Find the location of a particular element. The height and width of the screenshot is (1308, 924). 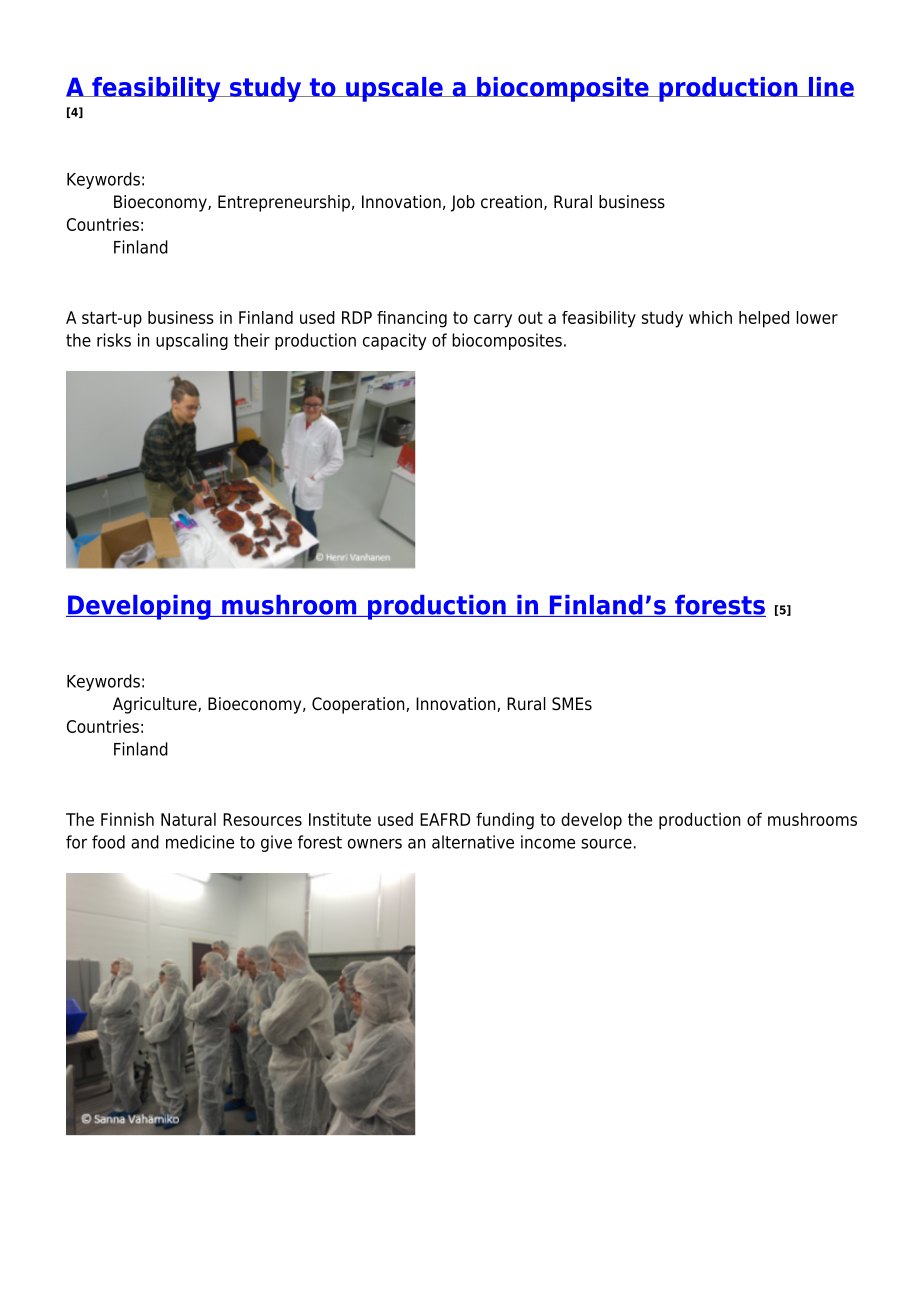

funding is located at coordinates (505, 821).
